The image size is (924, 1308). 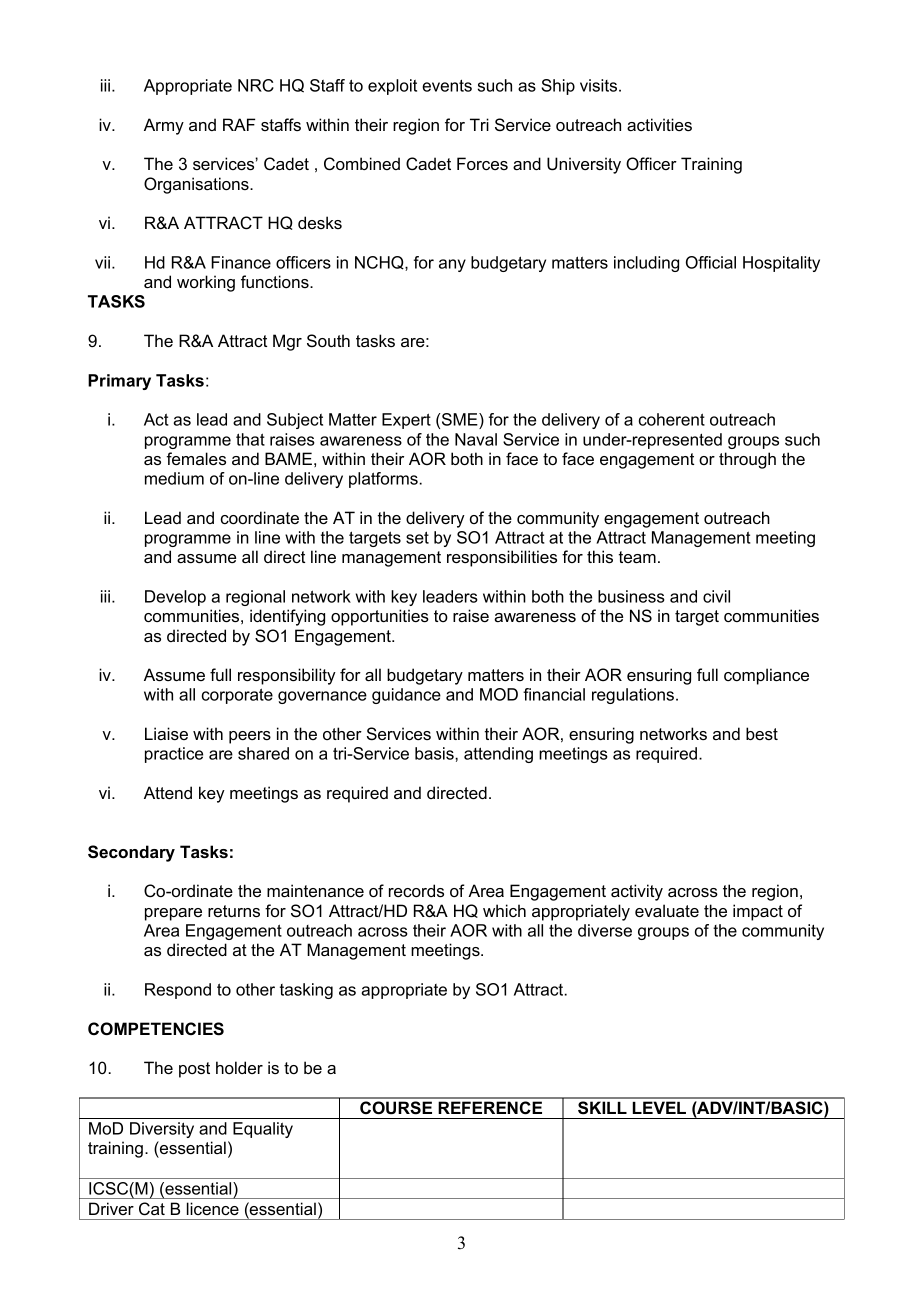 I want to click on events, so click(x=447, y=85).
